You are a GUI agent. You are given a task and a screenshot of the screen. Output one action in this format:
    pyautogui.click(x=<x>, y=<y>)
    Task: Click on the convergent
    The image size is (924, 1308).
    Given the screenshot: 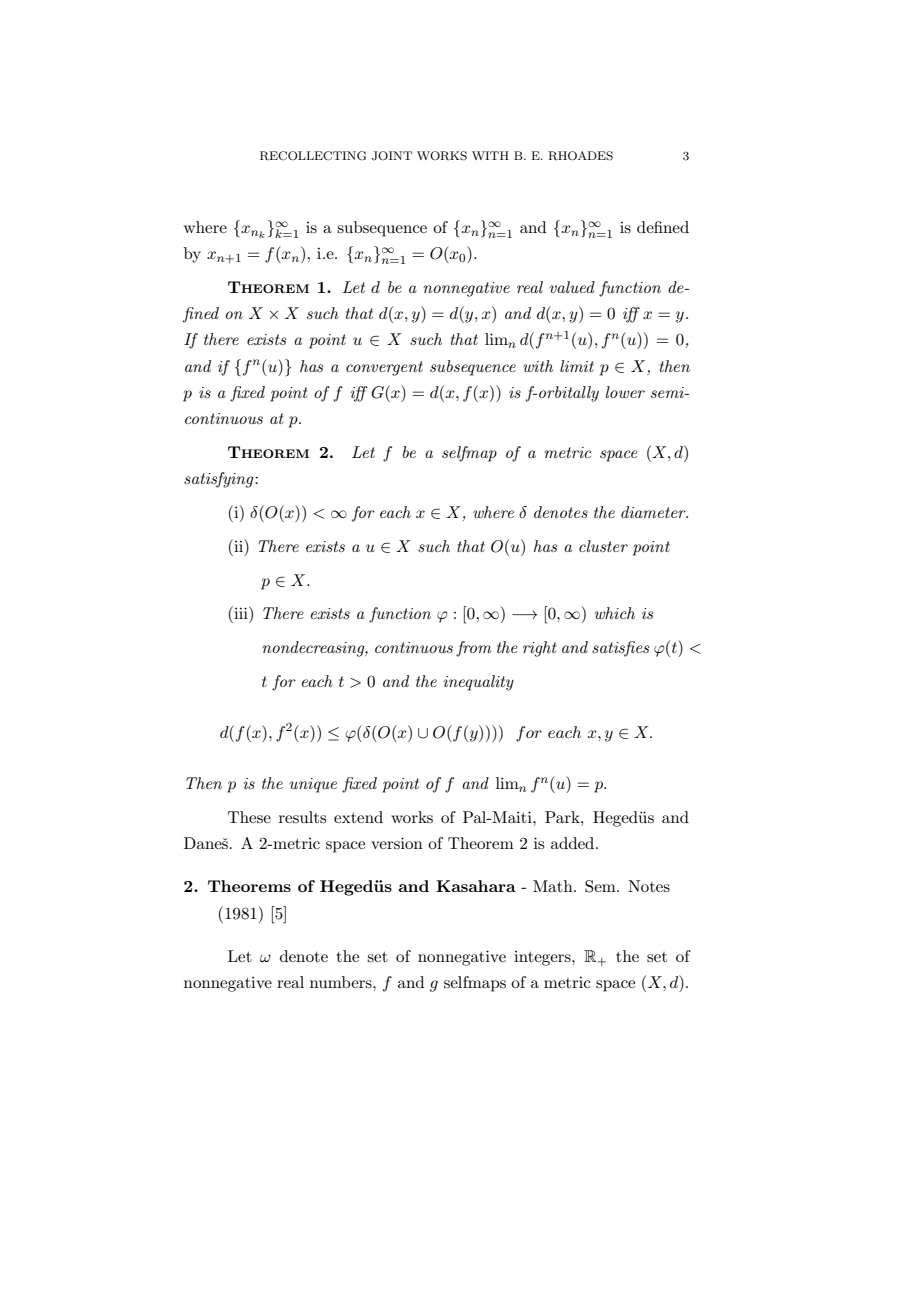 What is the action you would take?
    pyautogui.click(x=384, y=368)
